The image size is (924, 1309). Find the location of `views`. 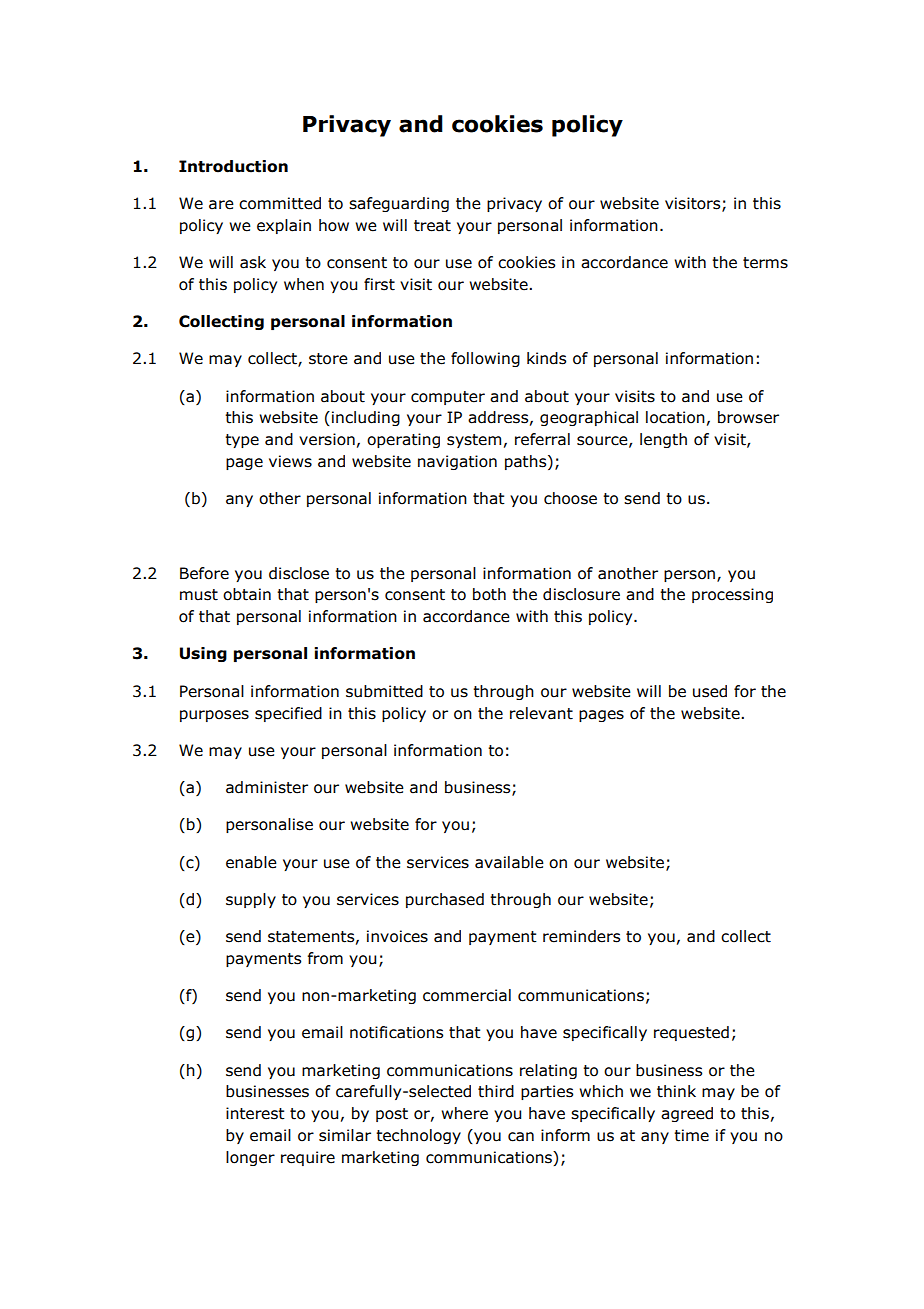

views is located at coordinates (290, 461).
